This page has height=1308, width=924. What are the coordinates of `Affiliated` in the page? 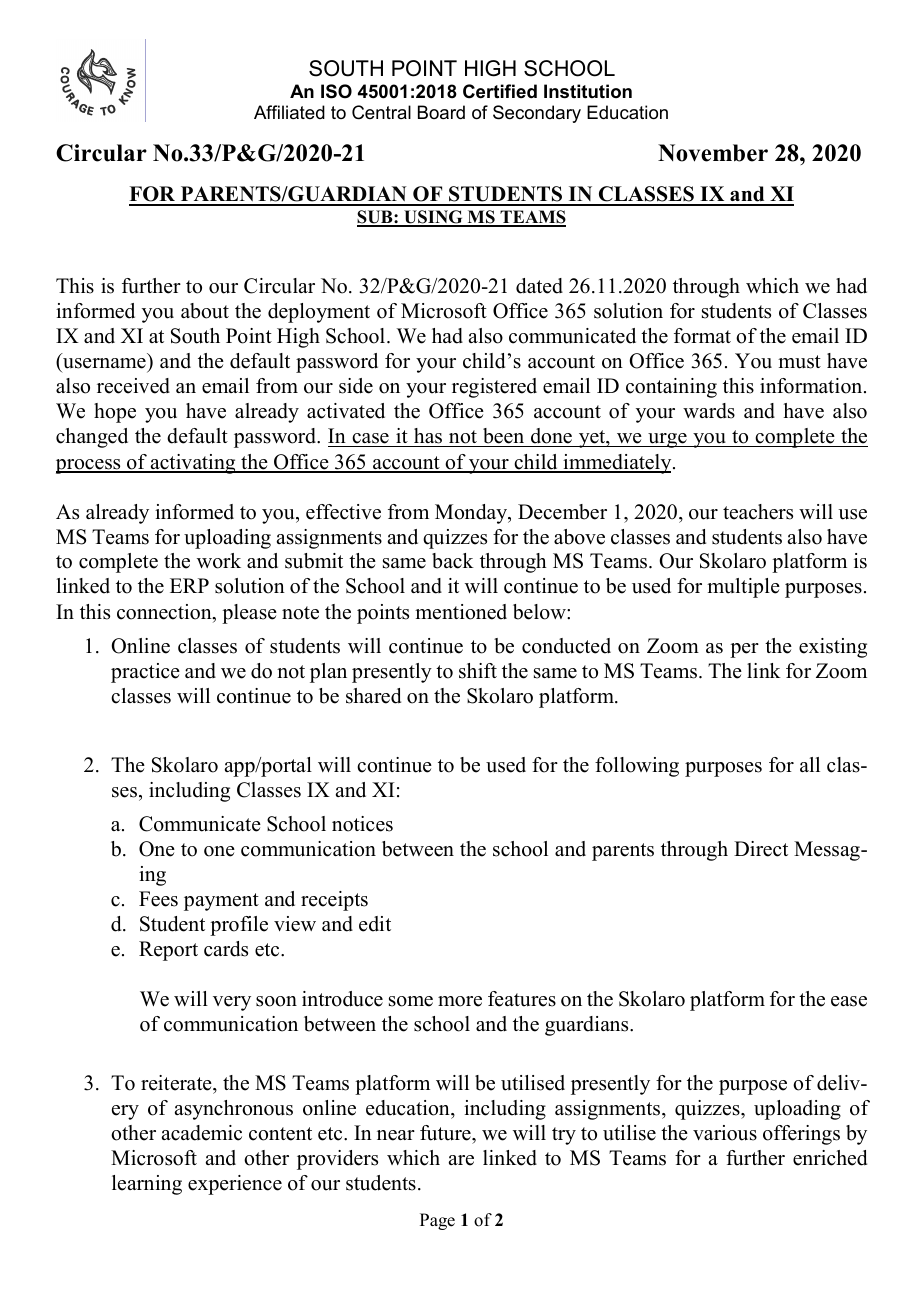 It's located at (289, 112).
